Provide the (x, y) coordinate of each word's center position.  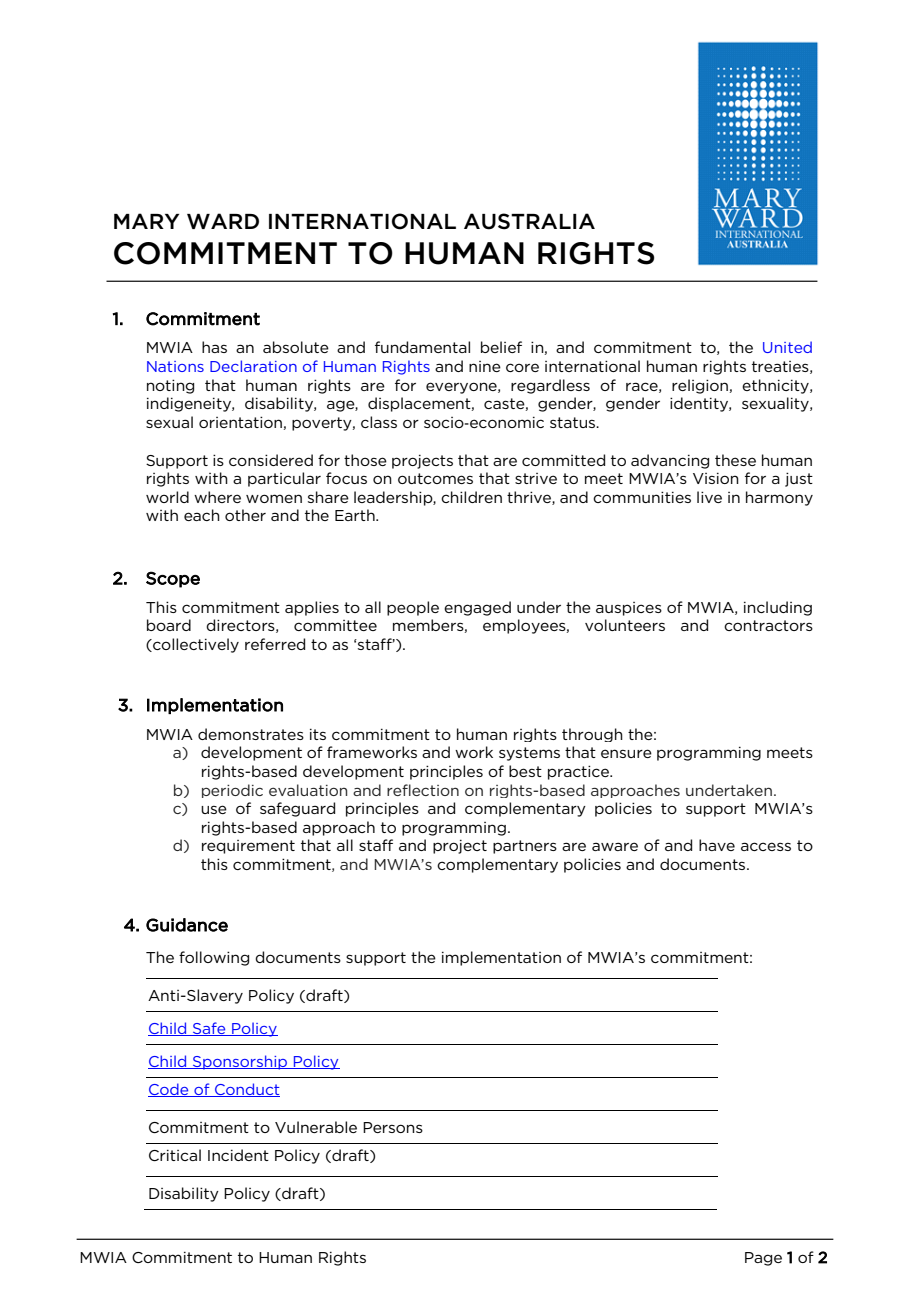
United (787, 347)
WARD (223, 221)
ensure (626, 753)
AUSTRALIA (529, 221)
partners (525, 847)
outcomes (435, 478)
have (717, 845)
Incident (238, 1155)
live (709, 497)
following (214, 958)
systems (529, 754)
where (217, 497)
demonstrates (251, 734)
